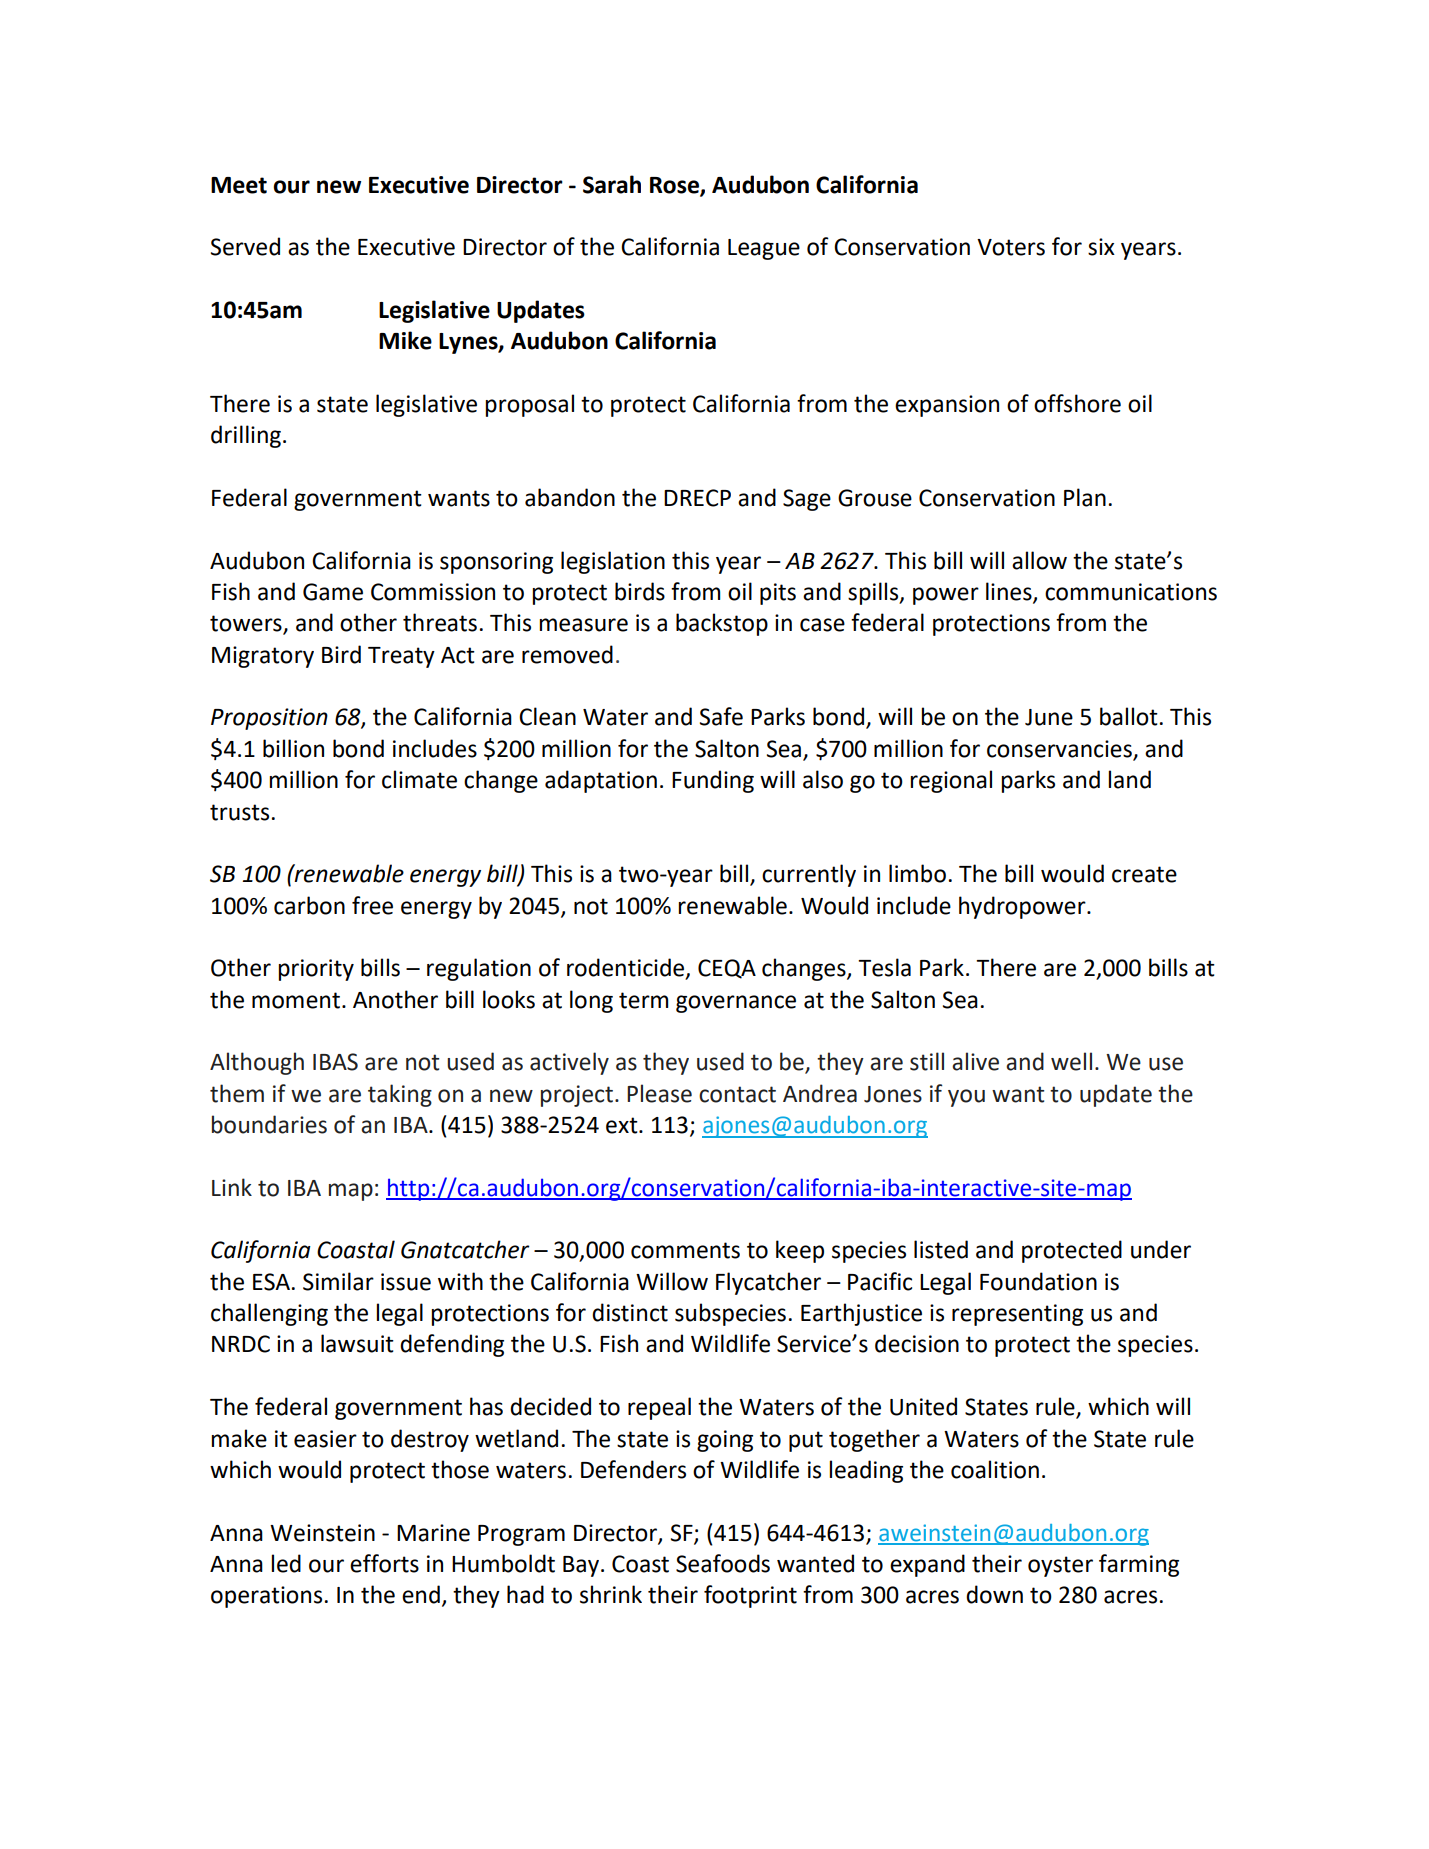 This page has width=1429, height=1849. What do you see at coordinates (994, 1594) in the page?
I see `down` at bounding box center [994, 1594].
